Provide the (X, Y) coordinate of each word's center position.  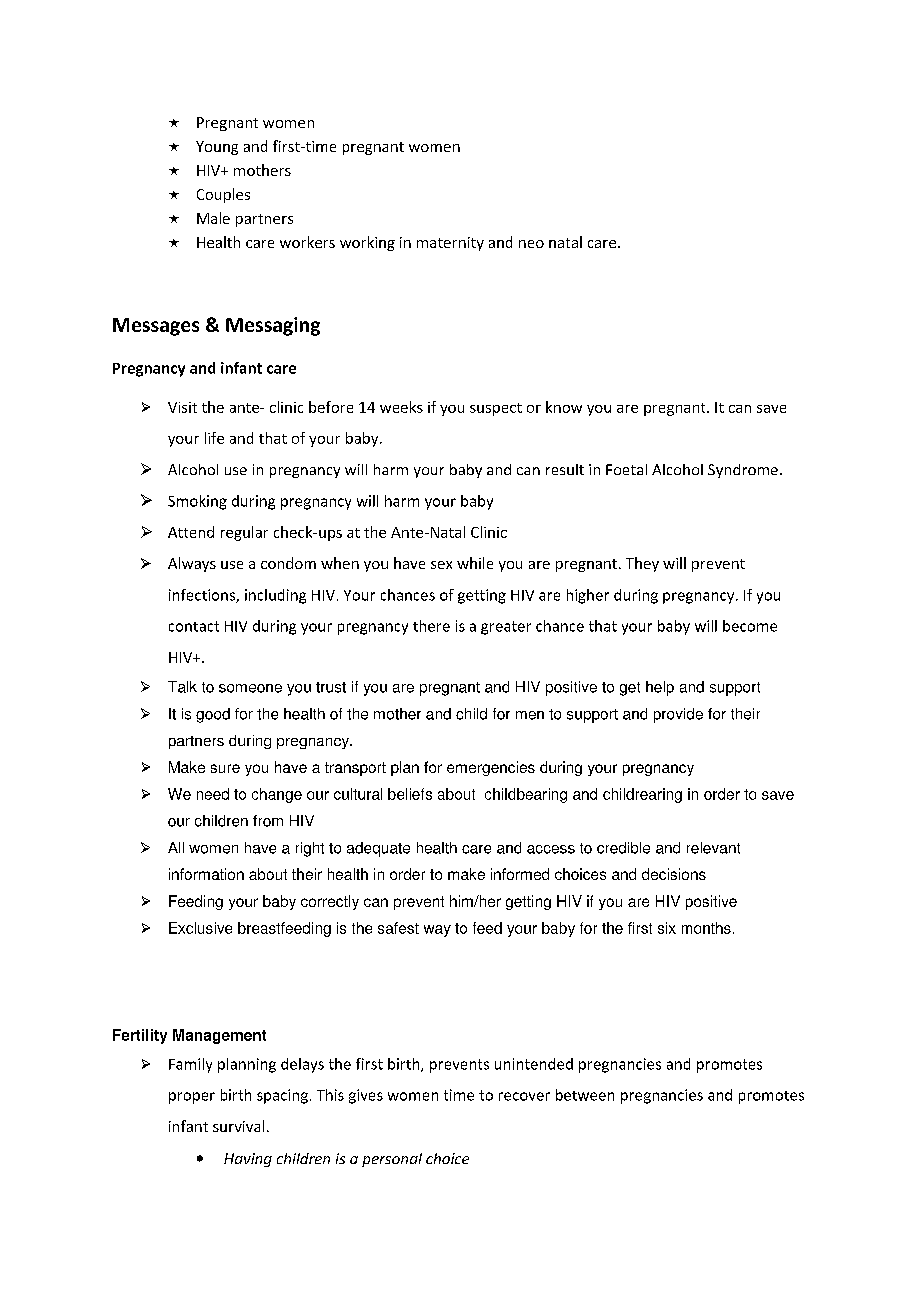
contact (194, 626)
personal (392, 1160)
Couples (223, 195)
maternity (450, 244)
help (660, 688)
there (431, 626)
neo (531, 244)
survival (238, 1126)
